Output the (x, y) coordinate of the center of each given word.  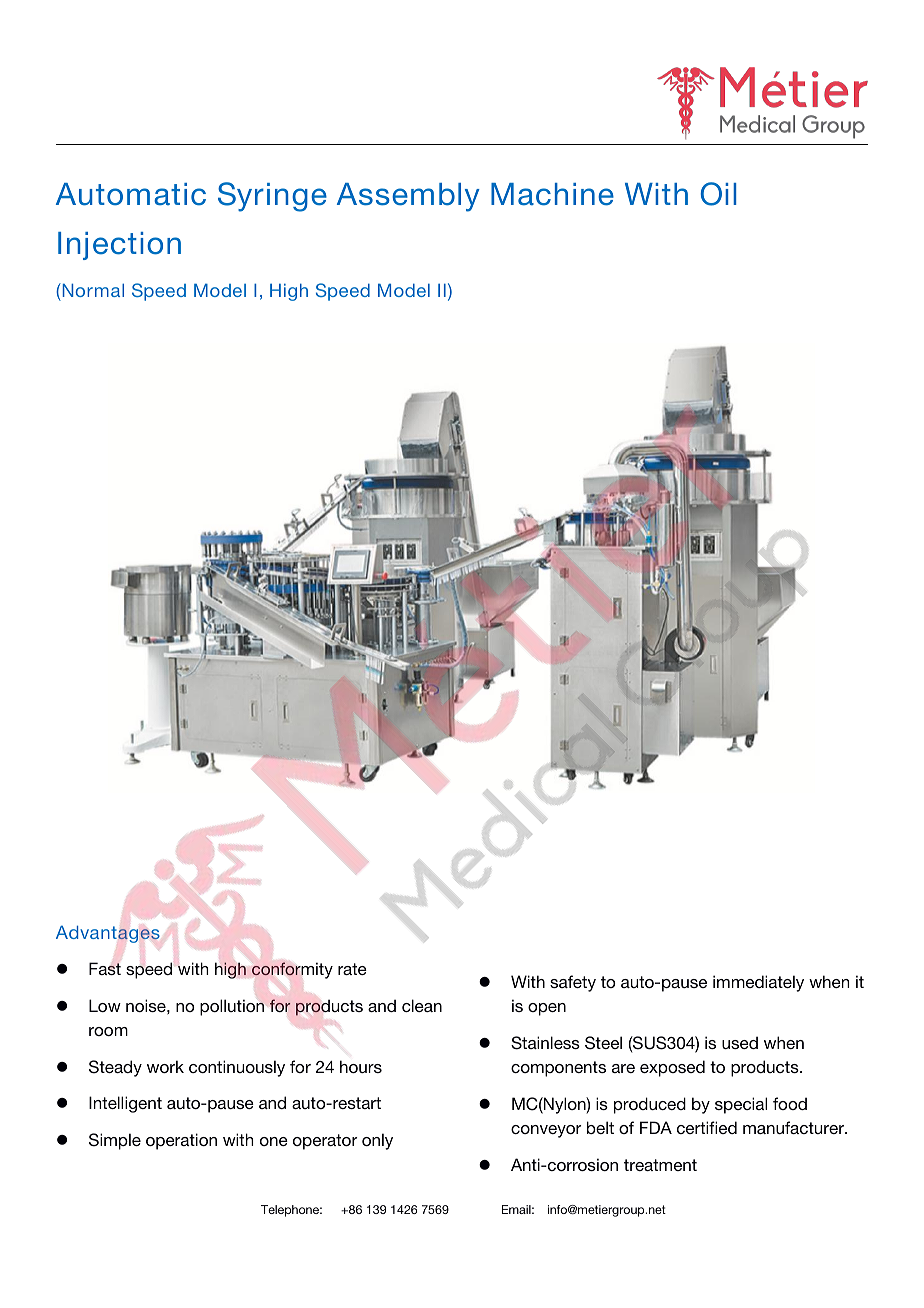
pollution (232, 1007)
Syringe (272, 197)
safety (573, 983)
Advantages (108, 934)
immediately (758, 983)
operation (181, 1141)
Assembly (408, 197)
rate (352, 969)
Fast (105, 968)
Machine (552, 194)
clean (422, 1005)
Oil (718, 194)
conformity (292, 970)
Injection (119, 246)
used (740, 1042)
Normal (92, 290)
